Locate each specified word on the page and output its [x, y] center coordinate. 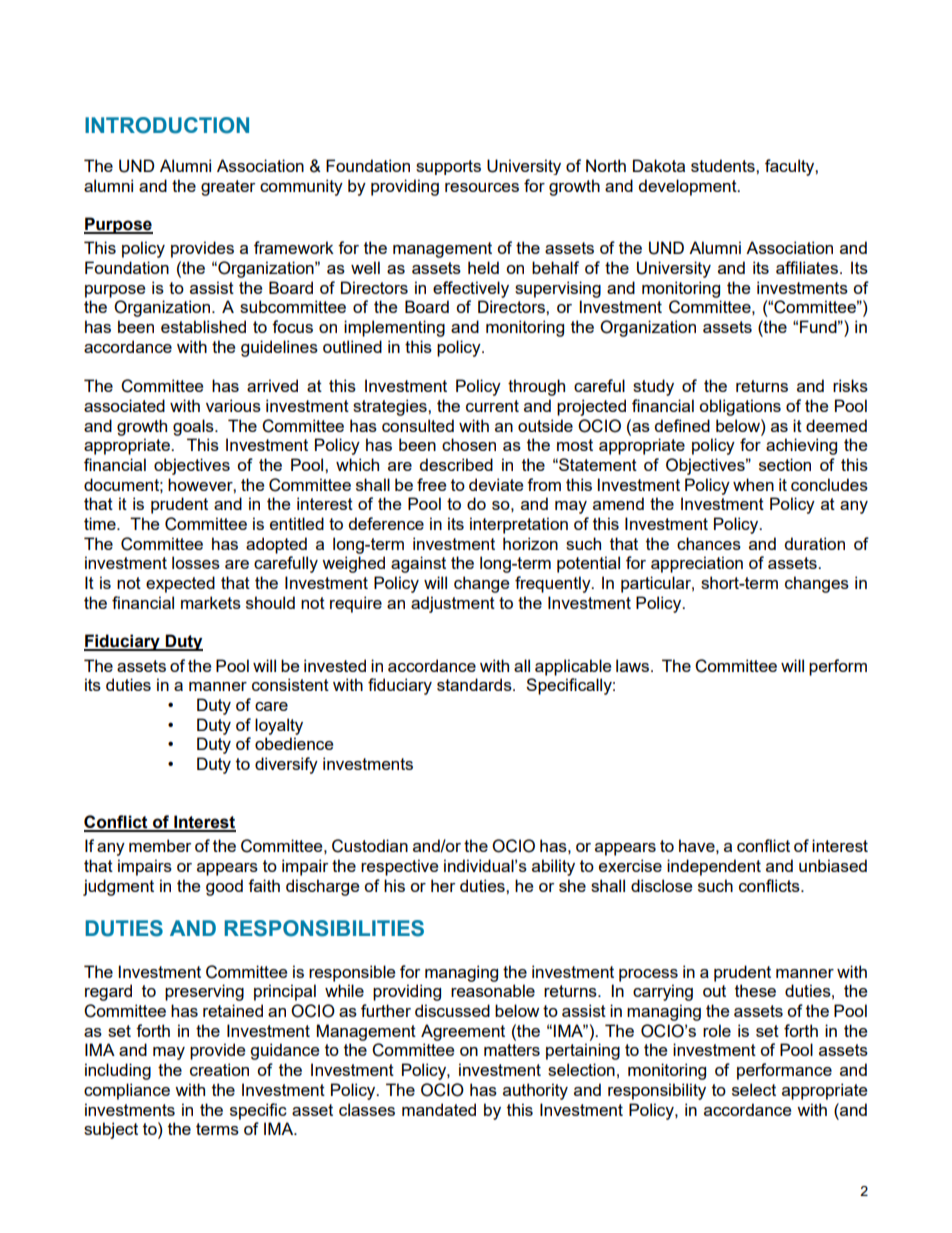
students [724, 165]
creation [219, 1069]
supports [448, 167]
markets [211, 602]
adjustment [453, 604]
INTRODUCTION [167, 125]
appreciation [697, 564]
